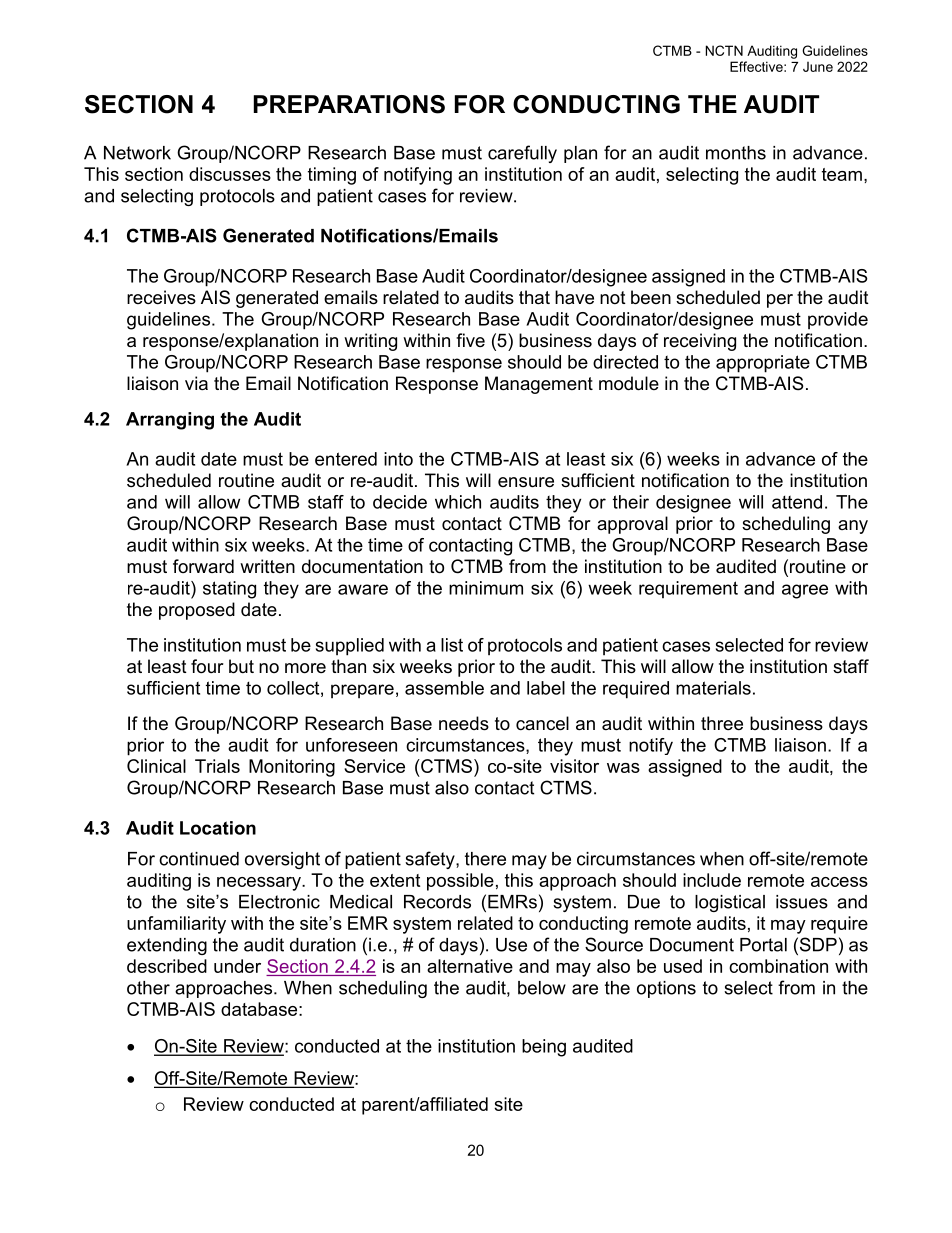 This image has height=1233, width=952. Describe the element at coordinates (230, 174) in the image. I see `discusses` at that location.
